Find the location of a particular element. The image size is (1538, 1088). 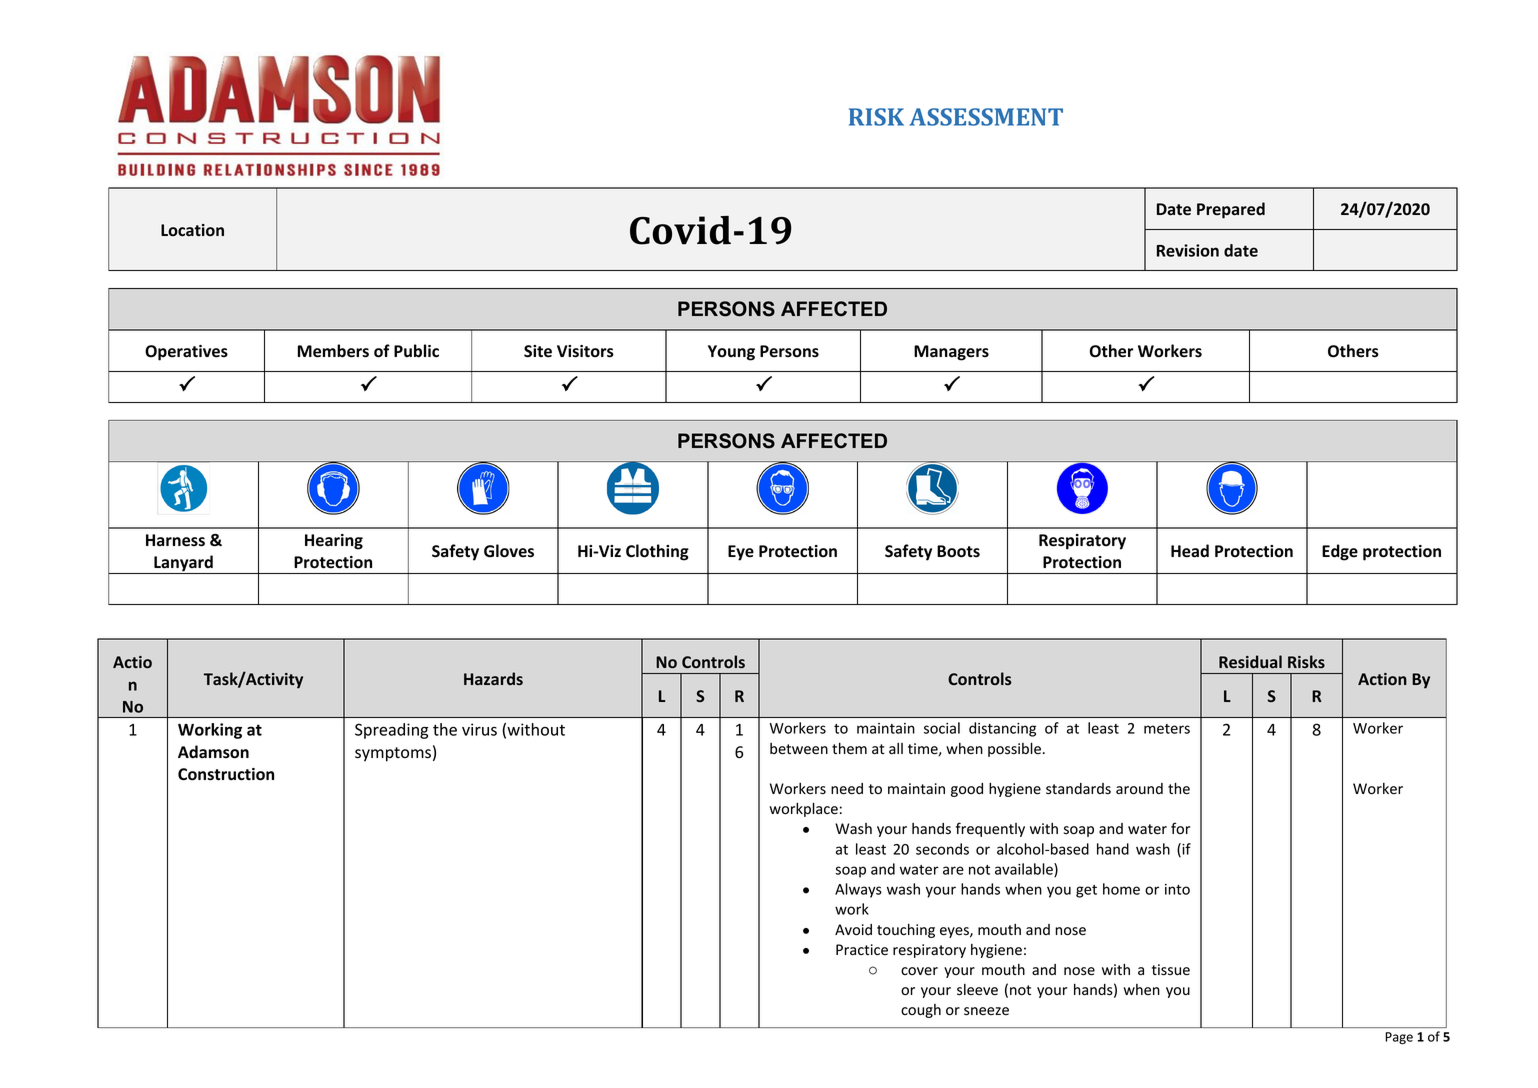

Members is located at coordinates (333, 351).
